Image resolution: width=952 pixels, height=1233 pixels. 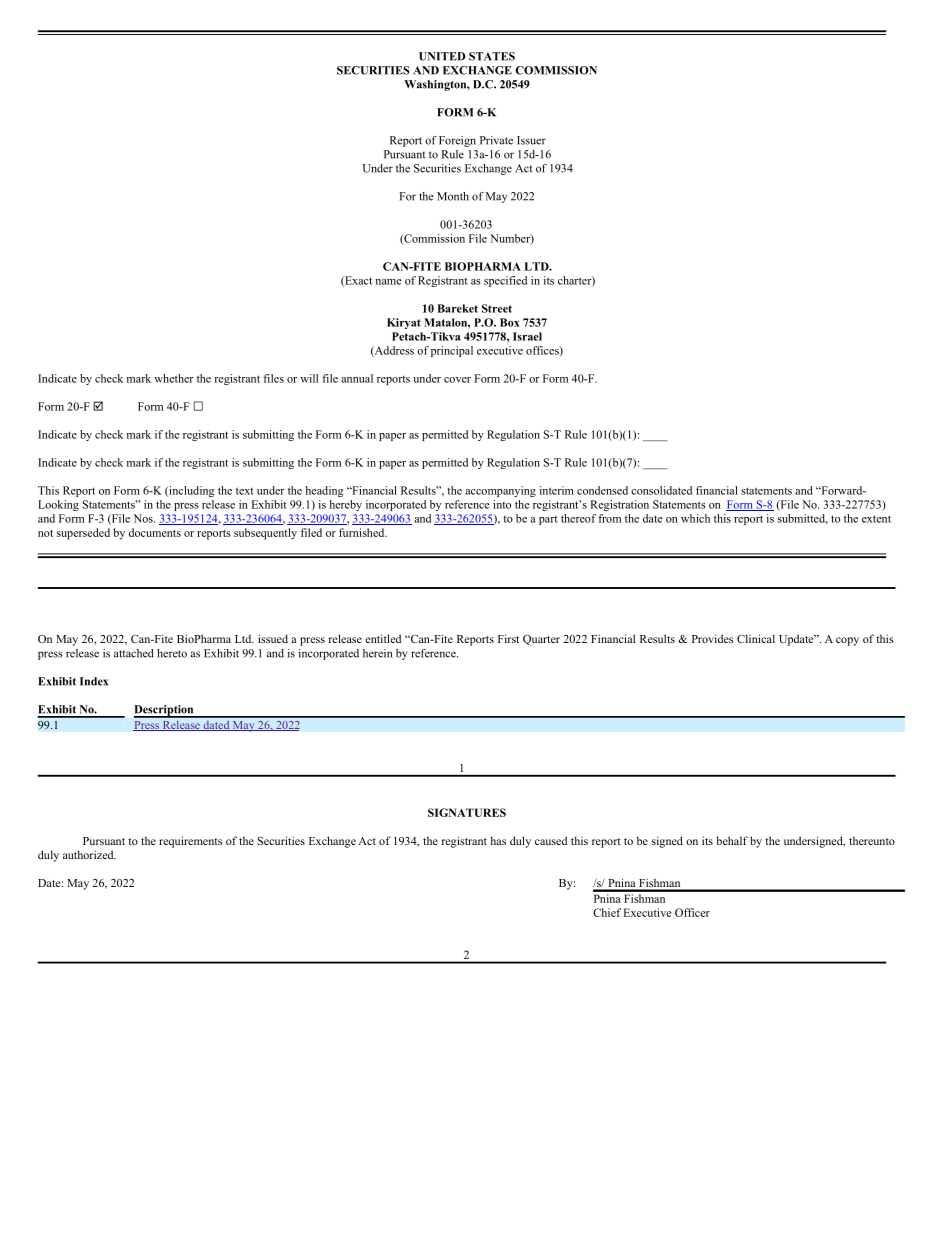 What do you see at coordinates (492, 56) in the image?
I see `STATES` at bounding box center [492, 56].
